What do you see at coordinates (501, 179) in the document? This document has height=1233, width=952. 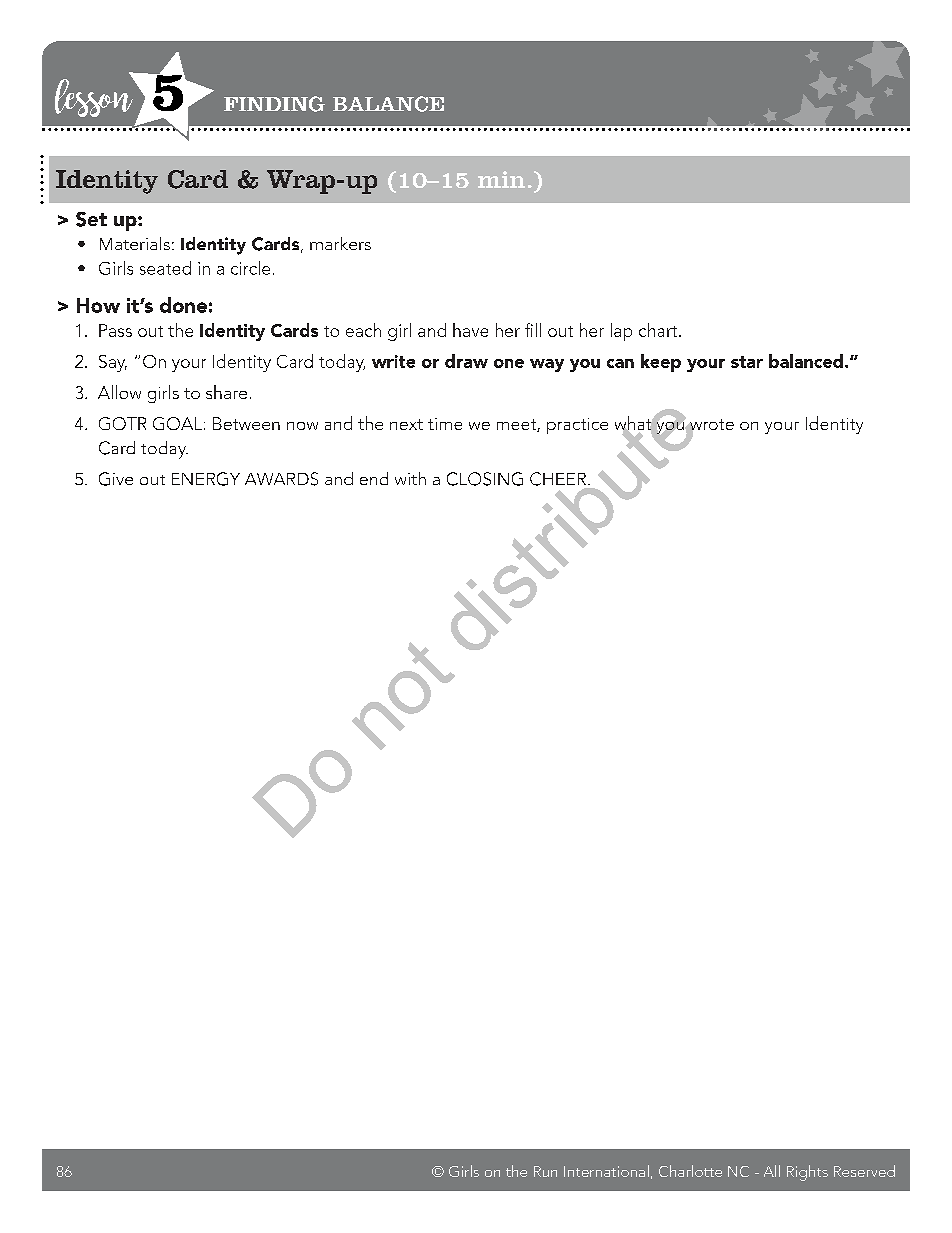 I see `min` at bounding box center [501, 179].
